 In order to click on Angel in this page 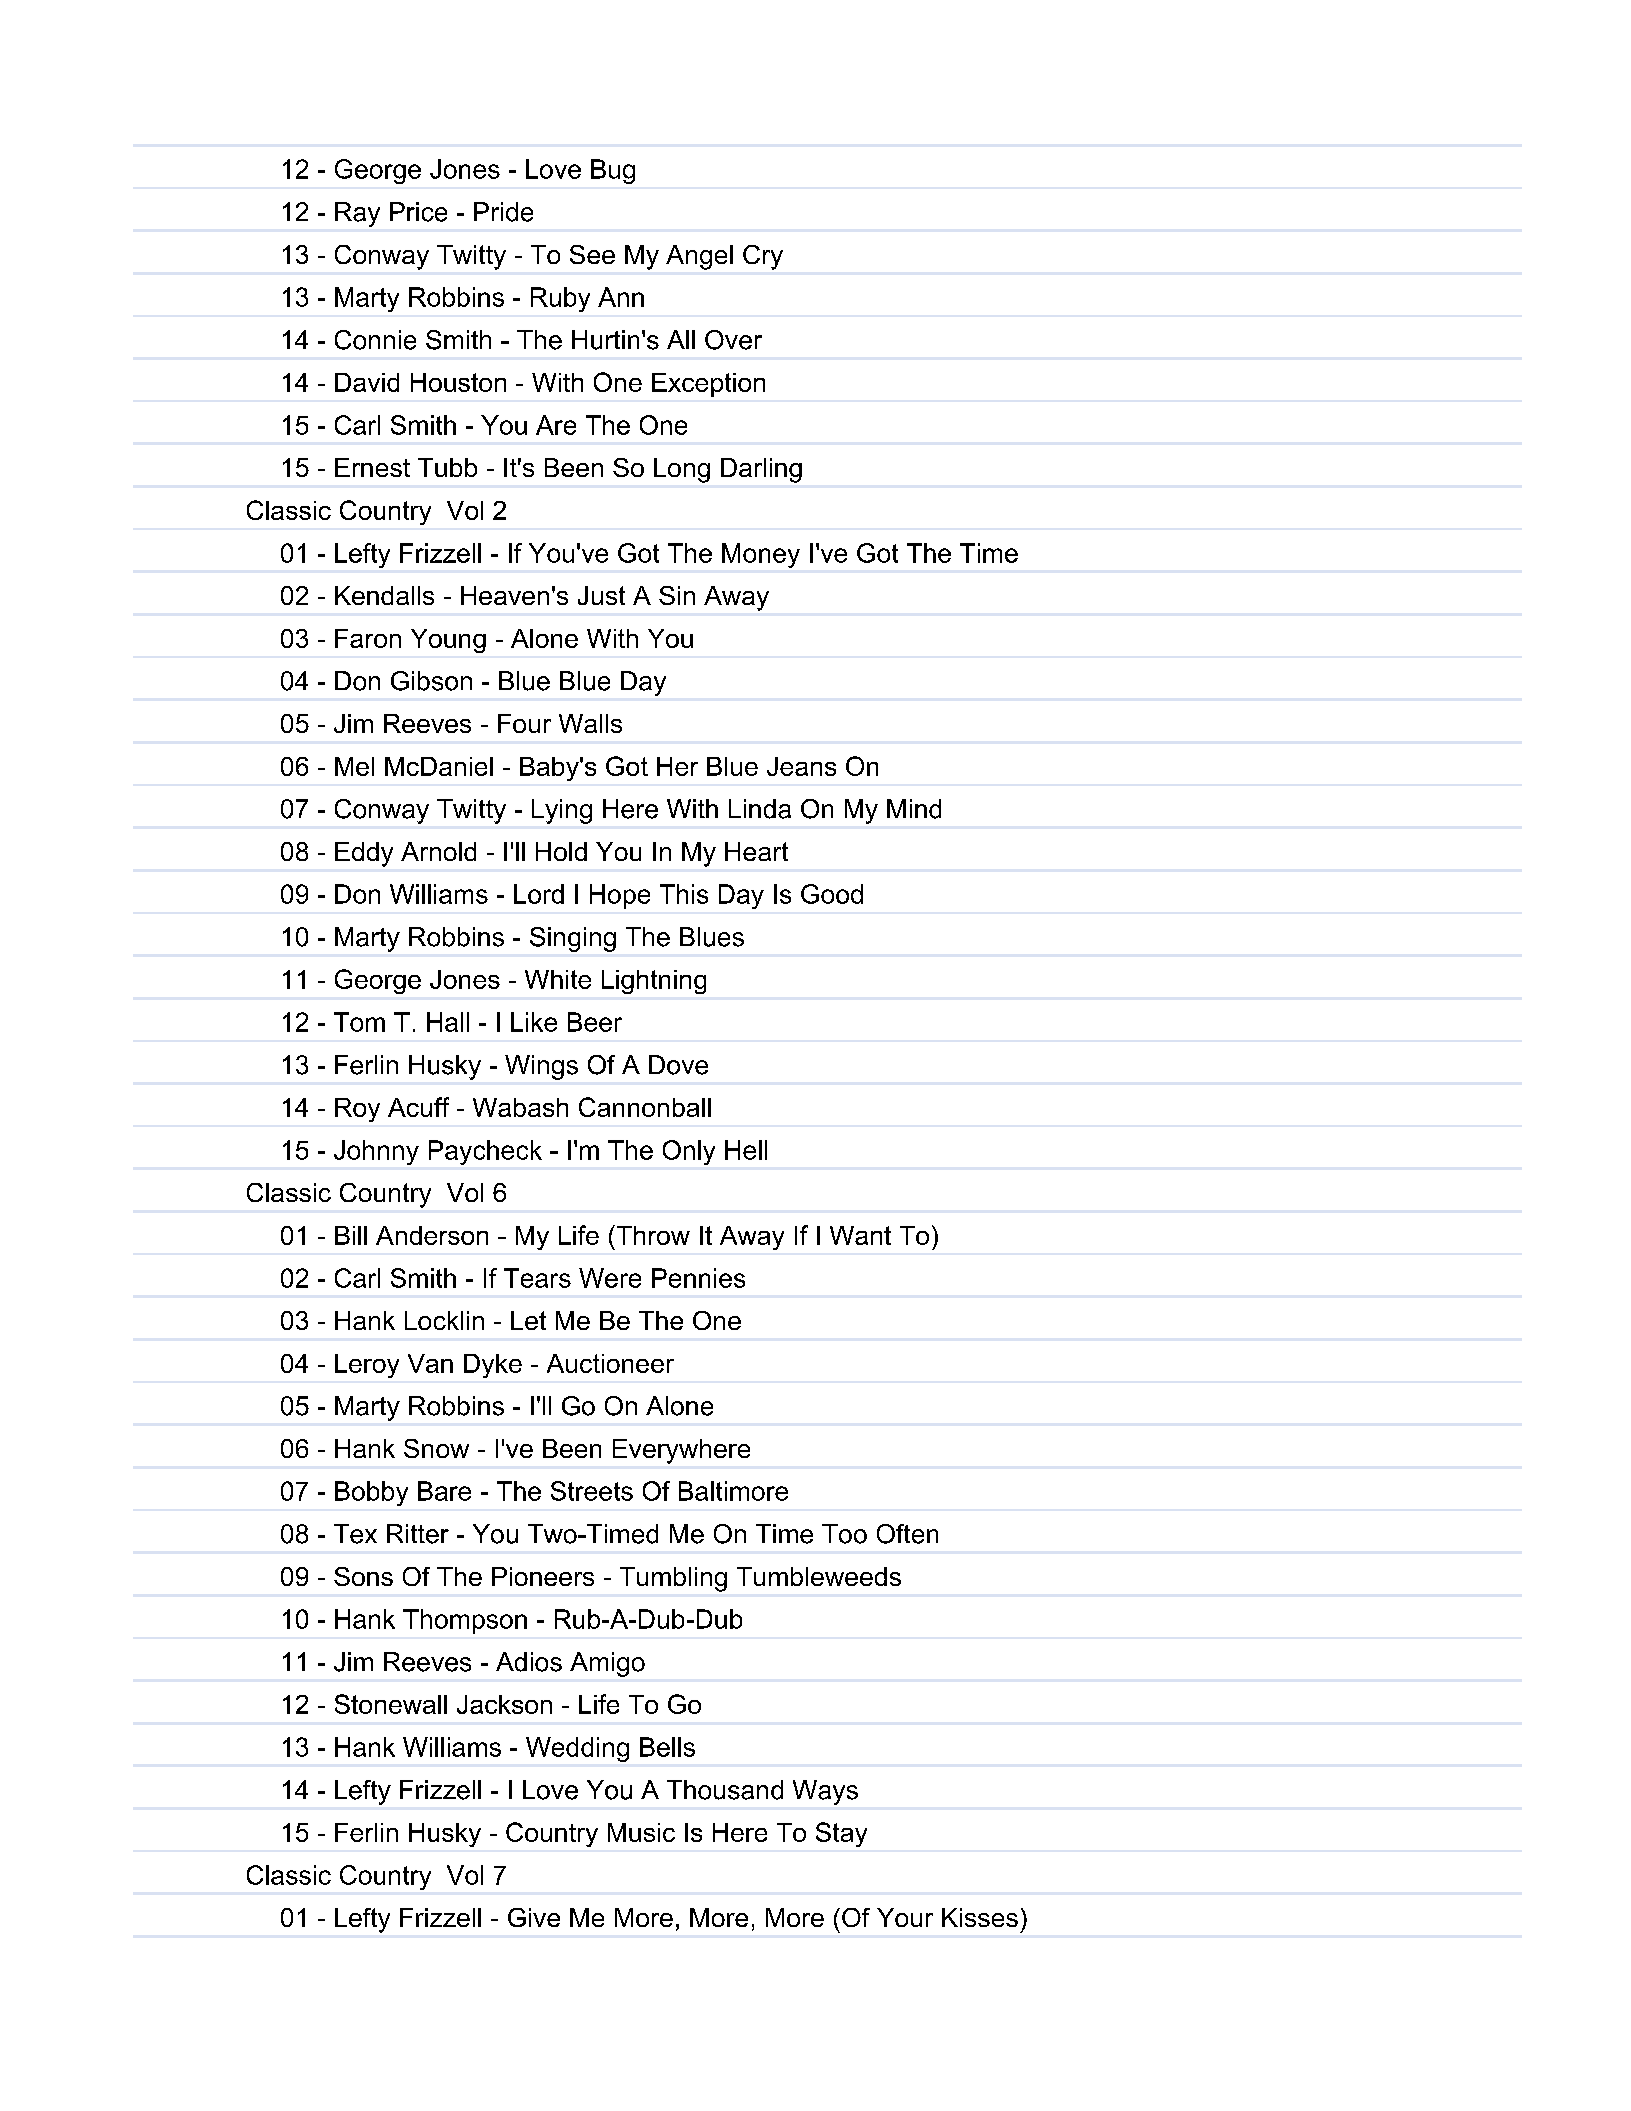, I will do `click(699, 257)`.
